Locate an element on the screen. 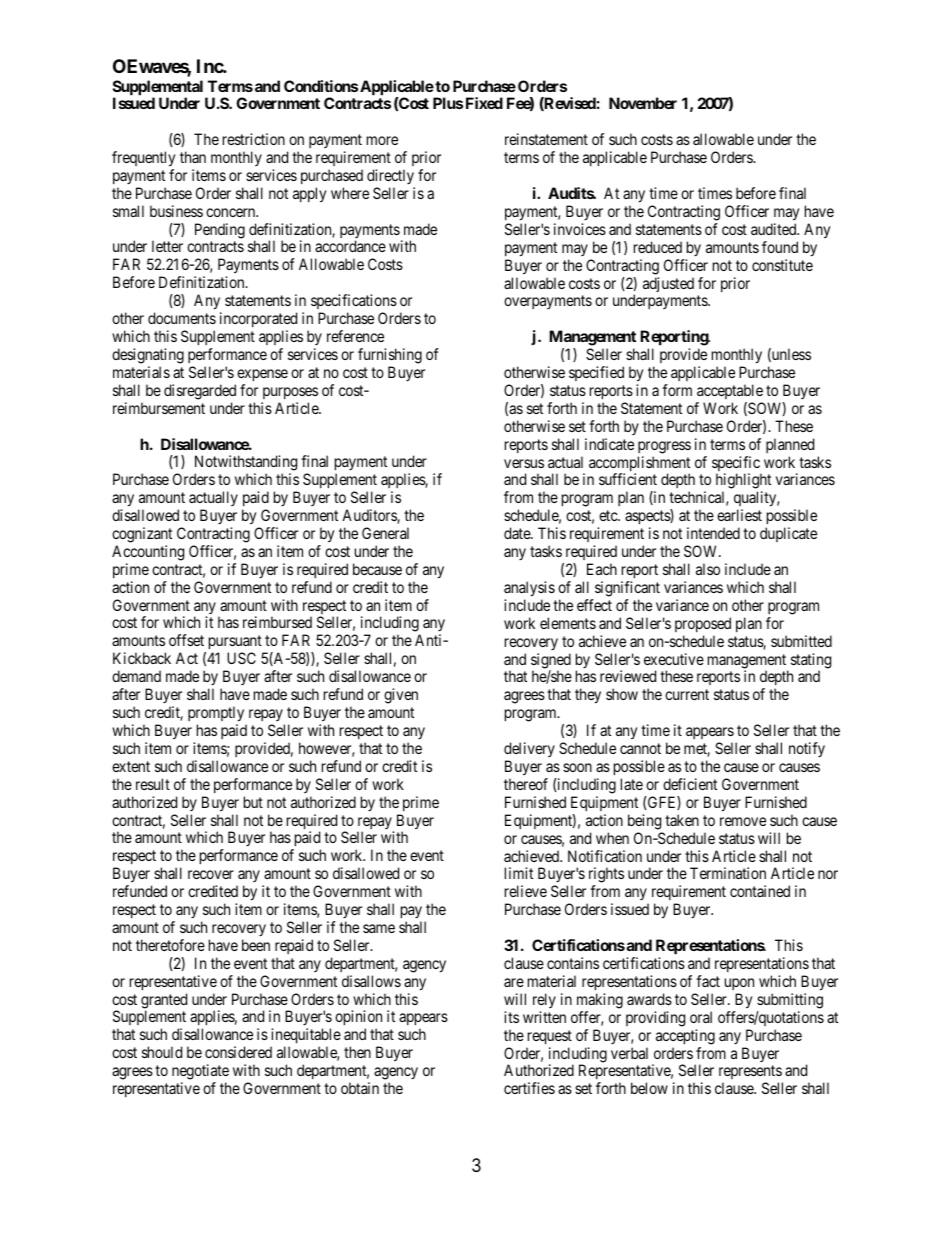 This screenshot has width=952, height=1233. remove is located at coordinates (743, 821).
